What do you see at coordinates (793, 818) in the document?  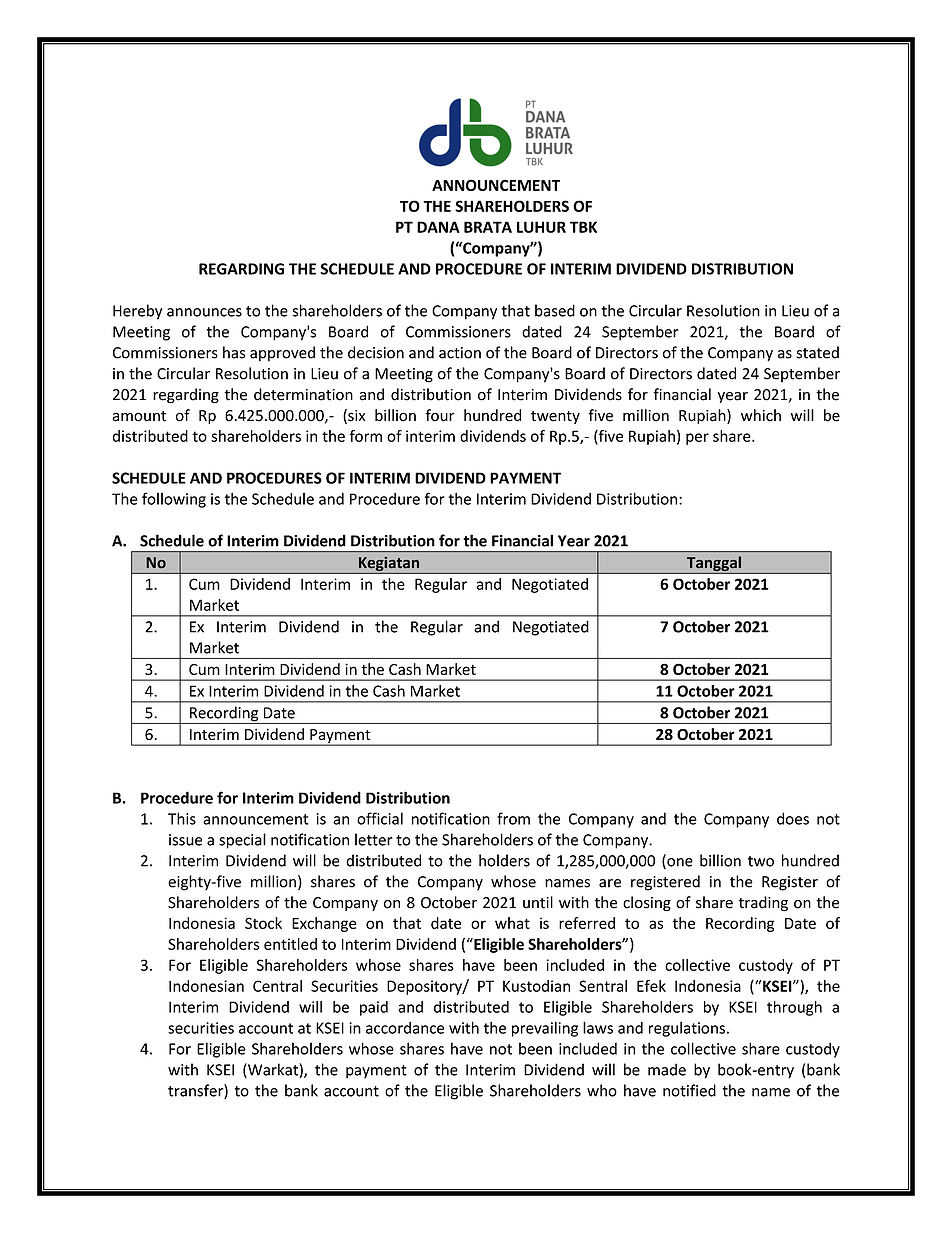 I see `does` at bounding box center [793, 818].
